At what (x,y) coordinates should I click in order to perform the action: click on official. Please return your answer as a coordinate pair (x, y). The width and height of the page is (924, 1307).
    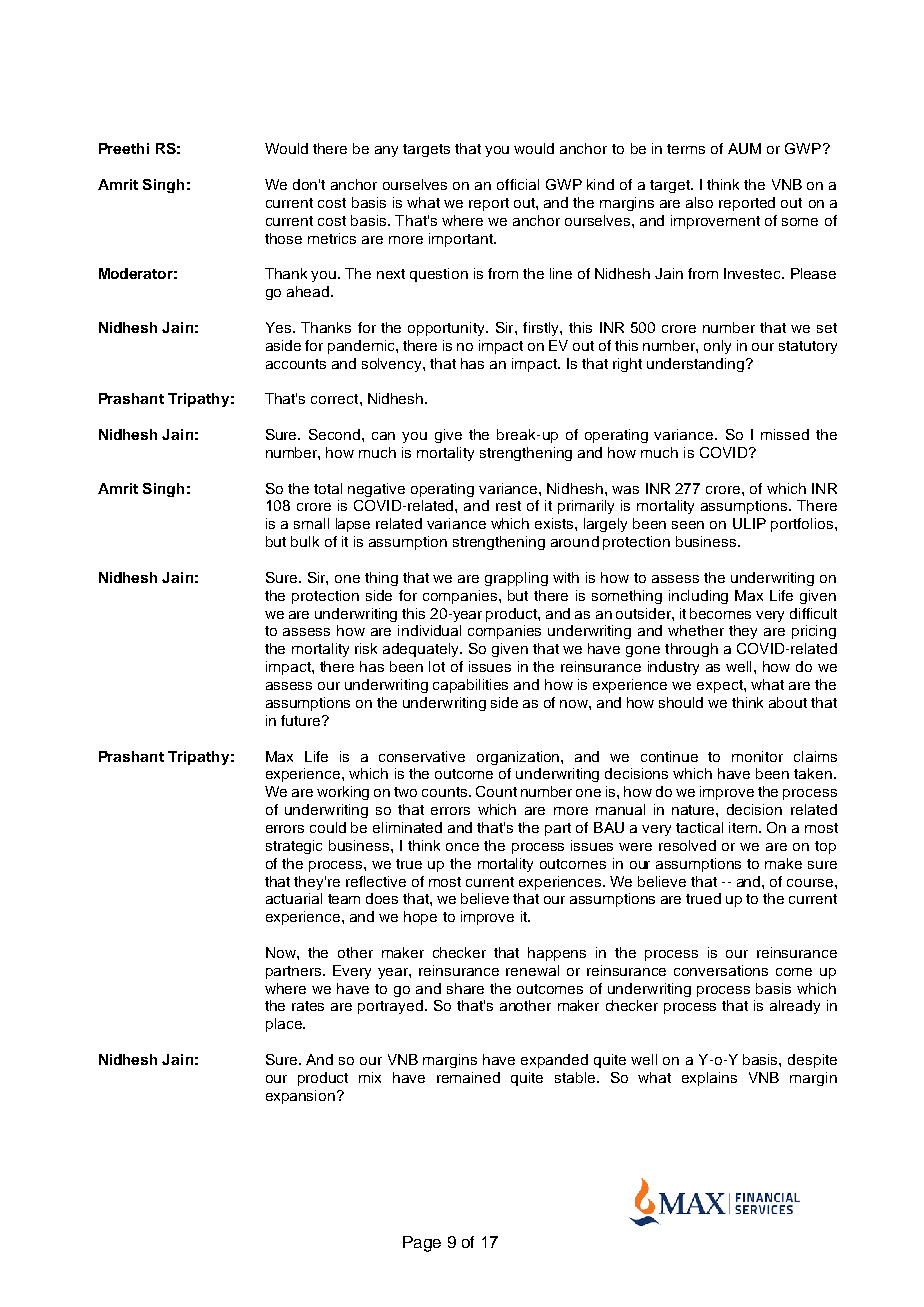
    Looking at the image, I should click on (518, 184).
